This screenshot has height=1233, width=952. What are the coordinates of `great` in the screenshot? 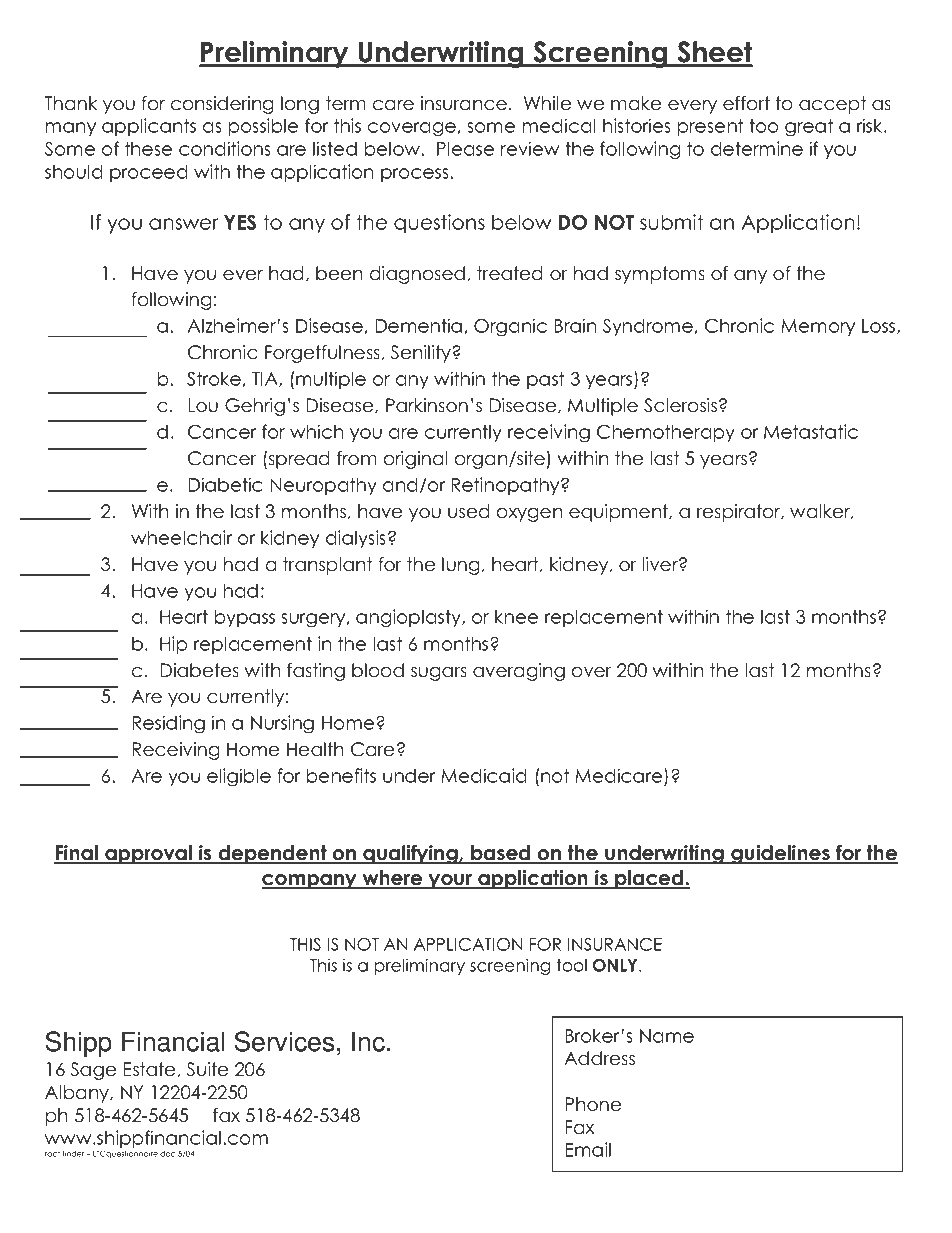 It's located at (809, 128).
